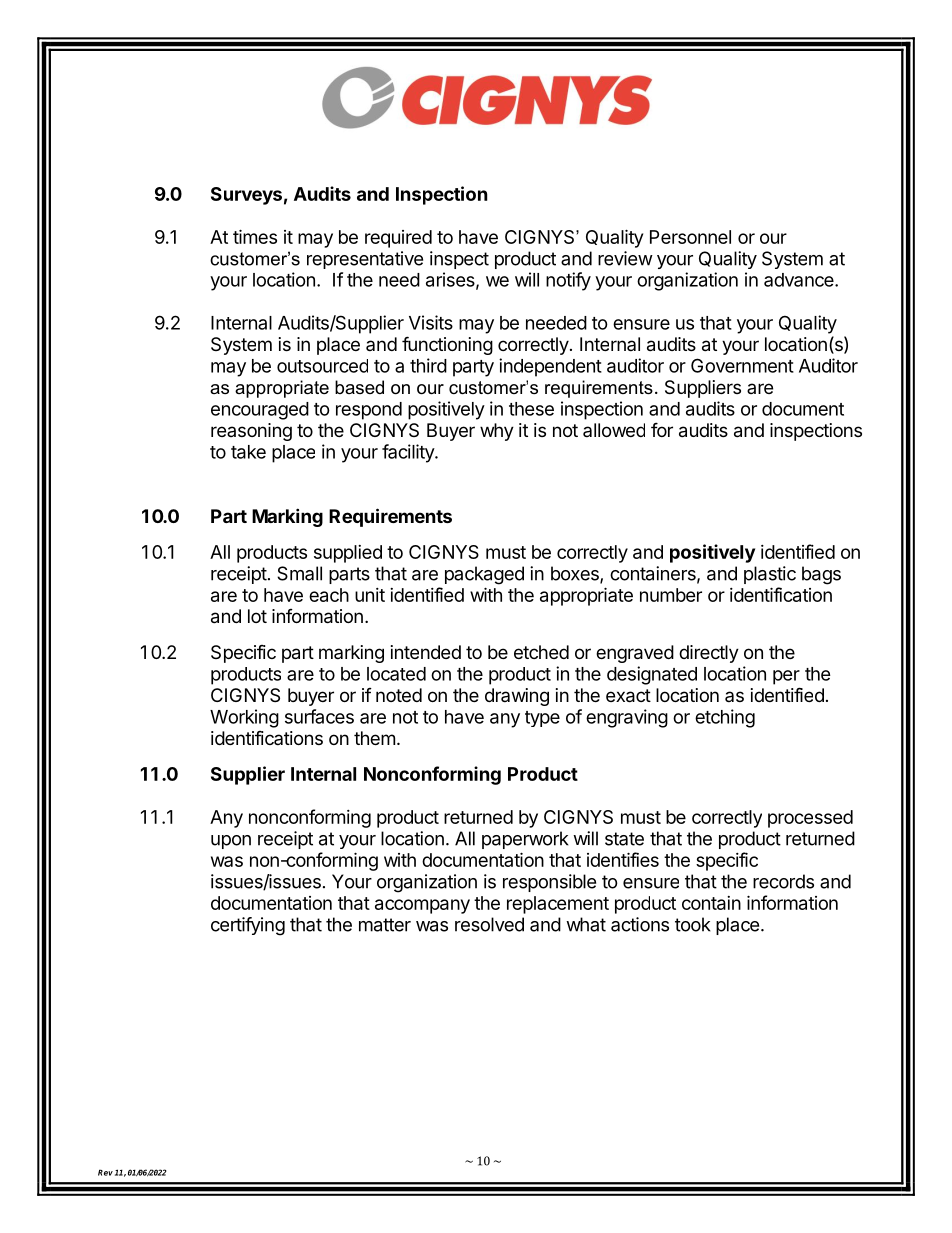 This screenshot has height=1233, width=952. What do you see at coordinates (484, 575) in the screenshot?
I see `packaged` at bounding box center [484, 575].
